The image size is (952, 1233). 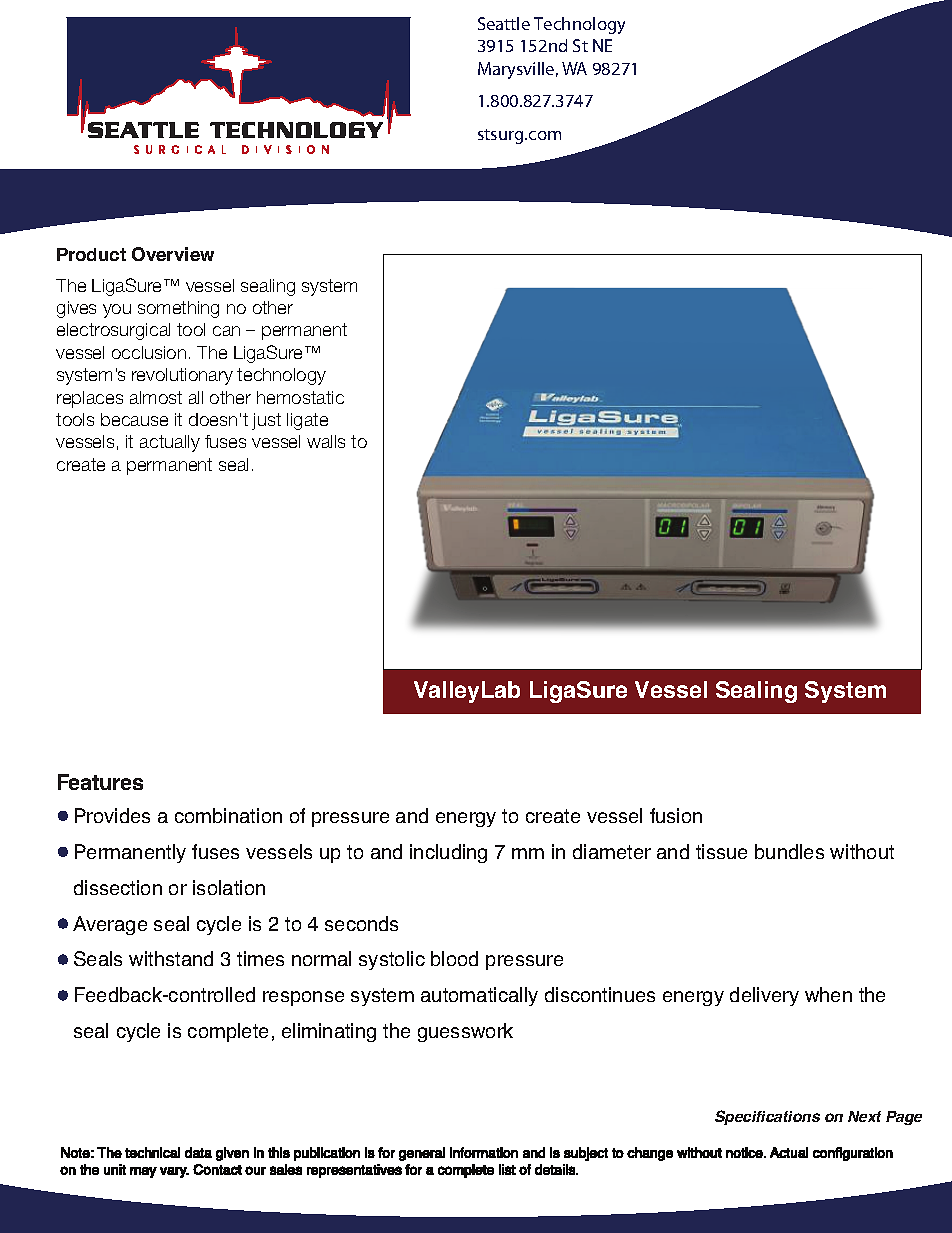 What do you see at coordinates (156, 397) in the image?
I see `almost` at bounding box center [156, 397].
